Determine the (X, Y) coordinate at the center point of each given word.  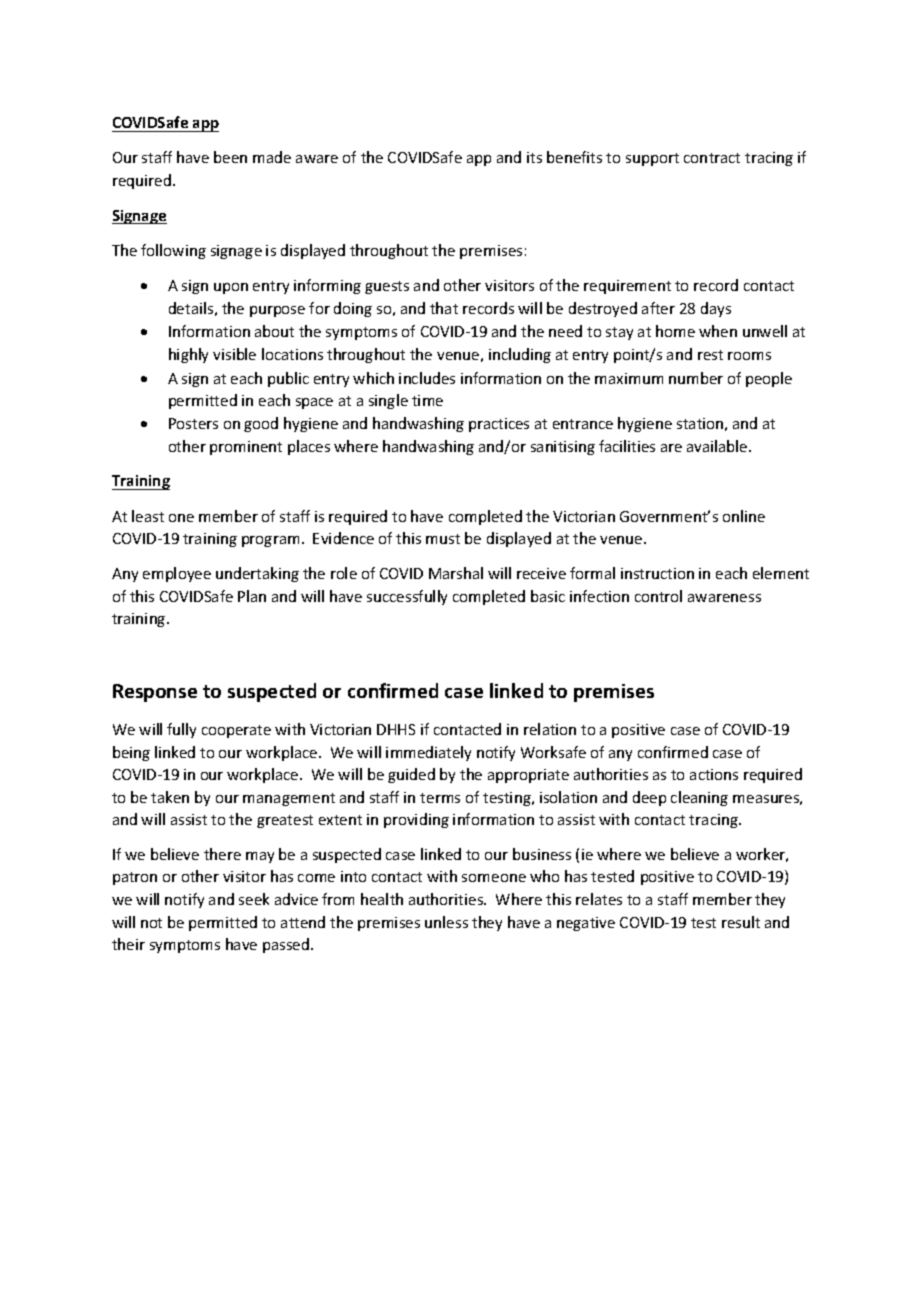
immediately (428, 753)
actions (714, 774)
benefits (574, 157)
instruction (657, 573)
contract (712, 158)
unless (446, 922)
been (230, 157)
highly (188, 355)
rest (710, 355)
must (443, 539)
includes (427, 378)
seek (254, 899)
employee (177, 574)
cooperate (236, 731)
